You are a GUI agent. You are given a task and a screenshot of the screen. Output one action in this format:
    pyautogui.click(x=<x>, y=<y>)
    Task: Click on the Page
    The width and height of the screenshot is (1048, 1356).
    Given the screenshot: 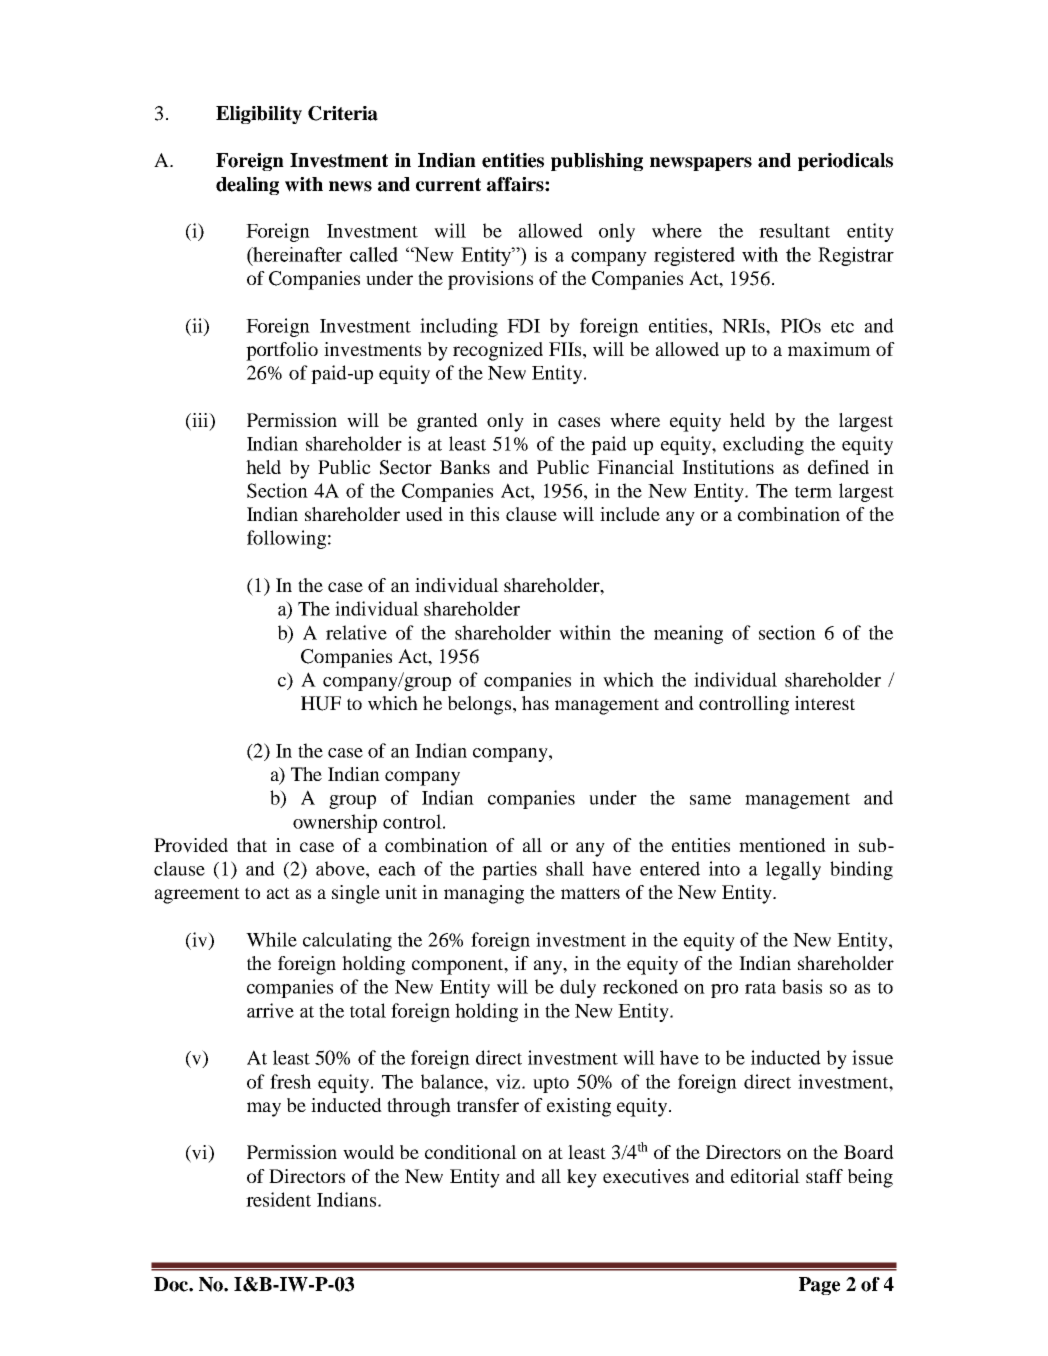 What is the action you would take?
    pyautogui.click(x=819, y=1286)
